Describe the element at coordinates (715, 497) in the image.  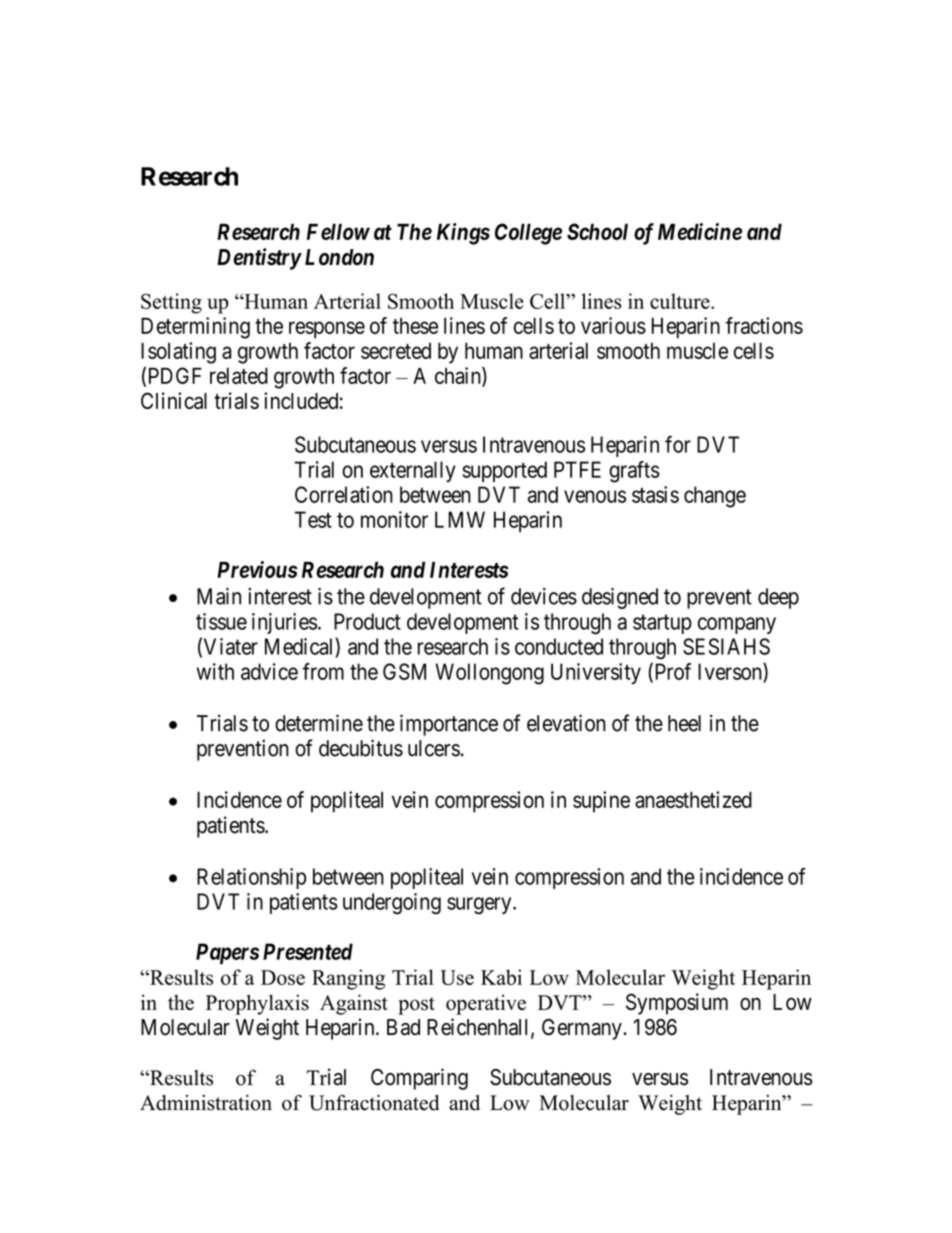
I see `change` at that location.
